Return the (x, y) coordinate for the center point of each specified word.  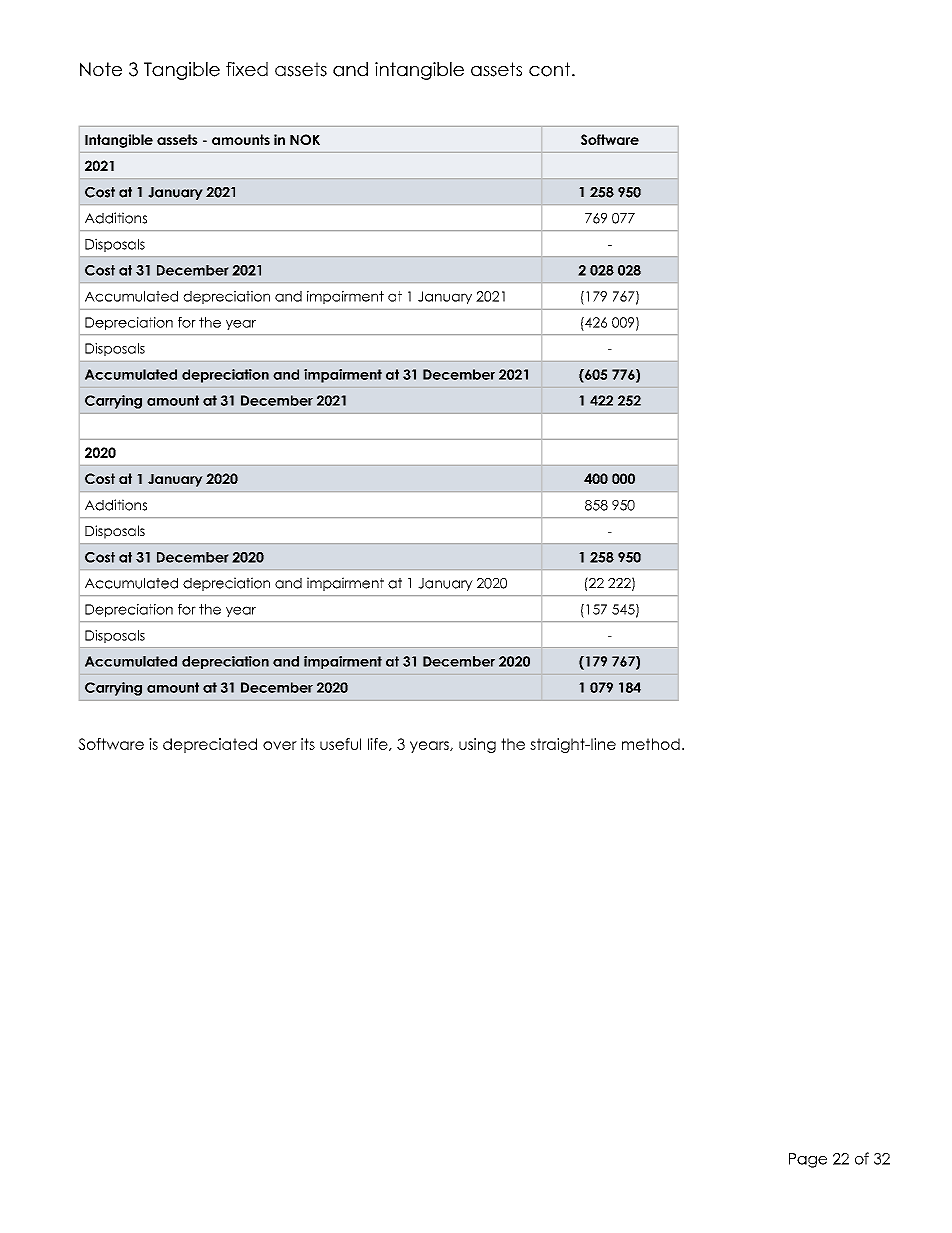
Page (808, 1160)
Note (101, 69)
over (280, 745)
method (651, 744)
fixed (247, 69)
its (308, 744)
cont (551, 69)
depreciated (210, 745)
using (477, 745)
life (379, 744)
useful (340, 744)
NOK (305, 139)
